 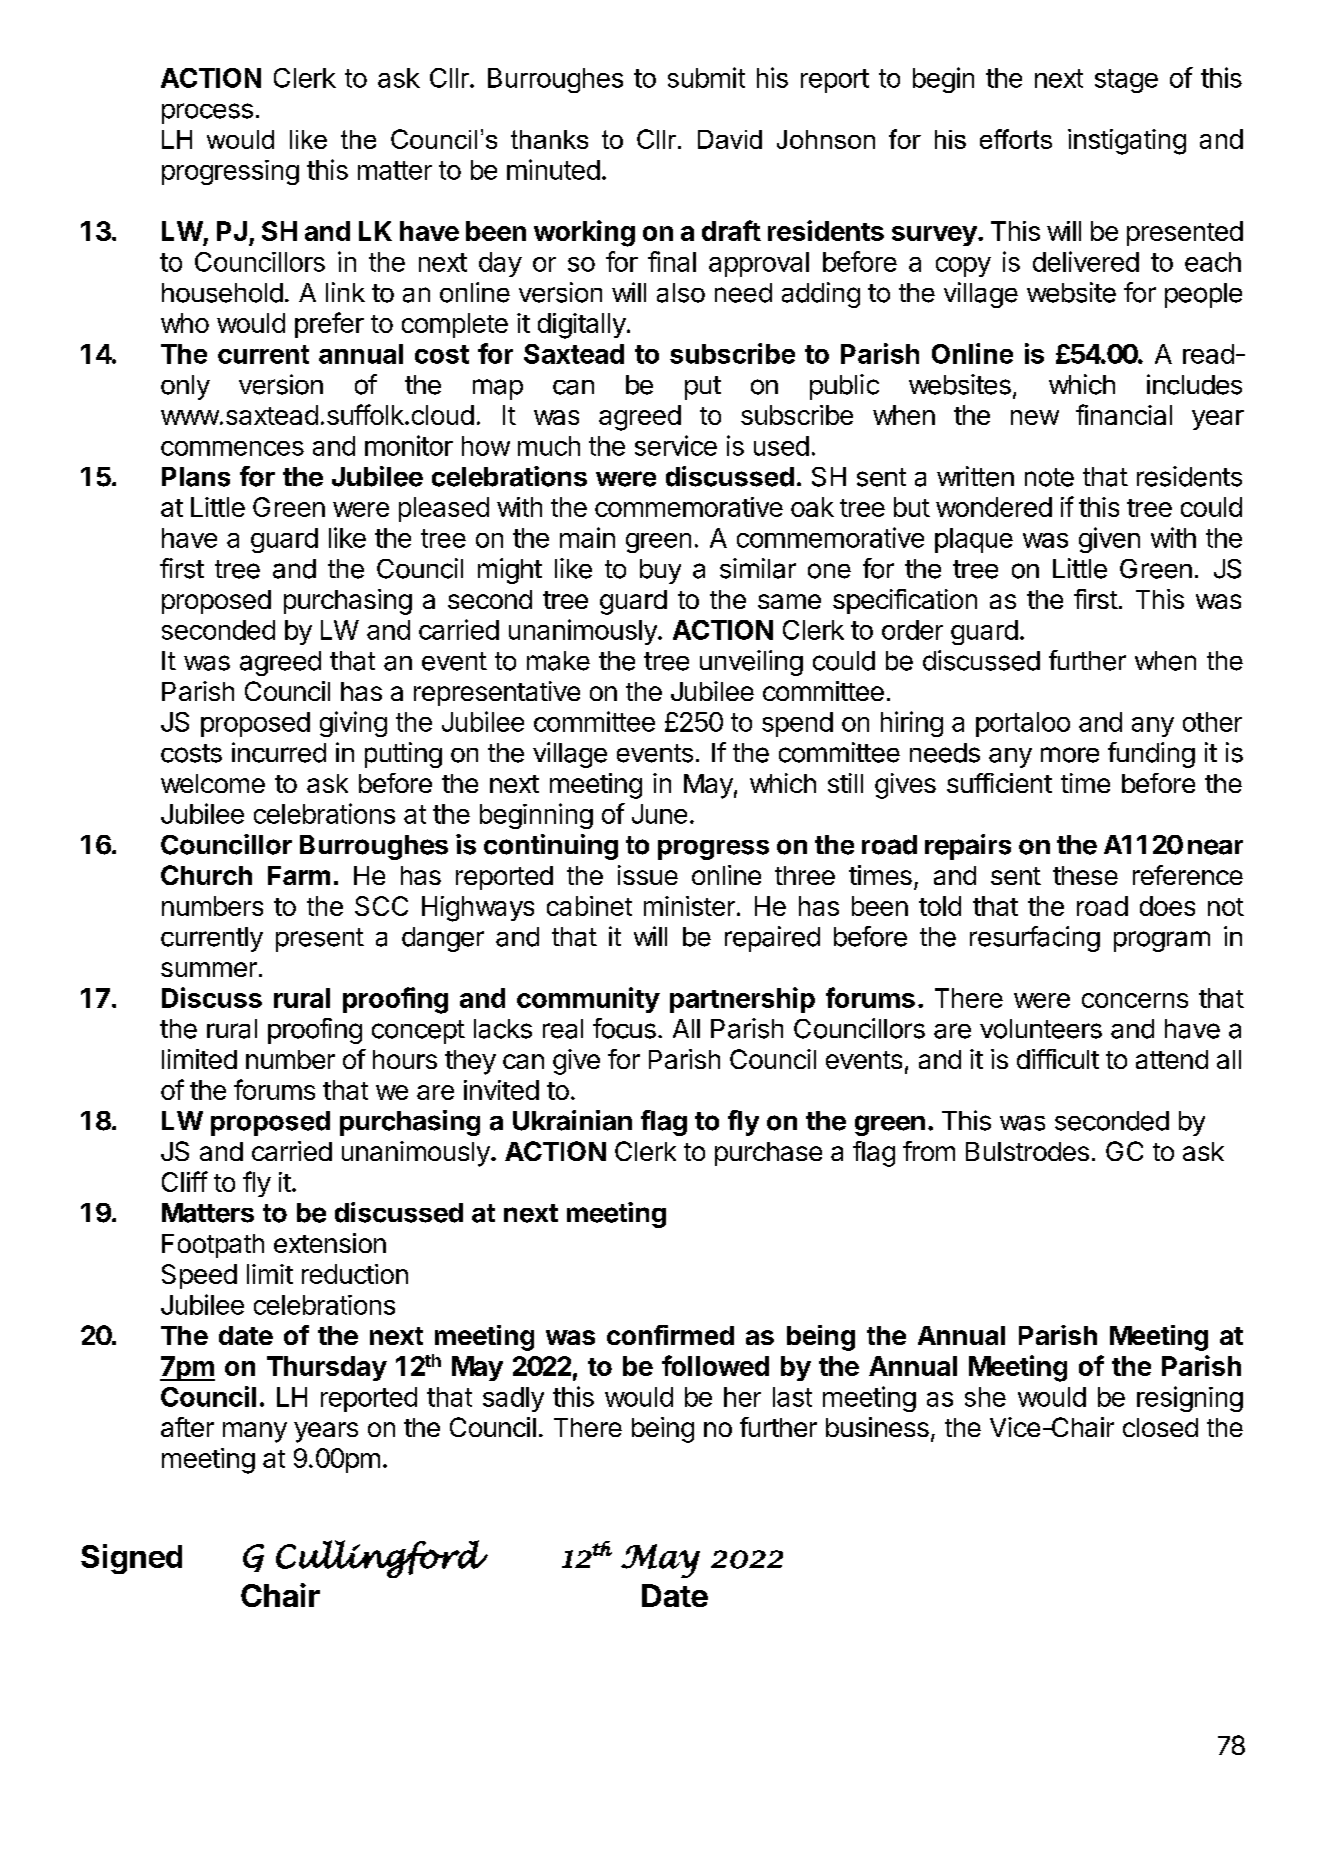 What do you see at coordinates (255, 1432) in the screenshot?
I see `many` at bounding box center [255, 1432].
